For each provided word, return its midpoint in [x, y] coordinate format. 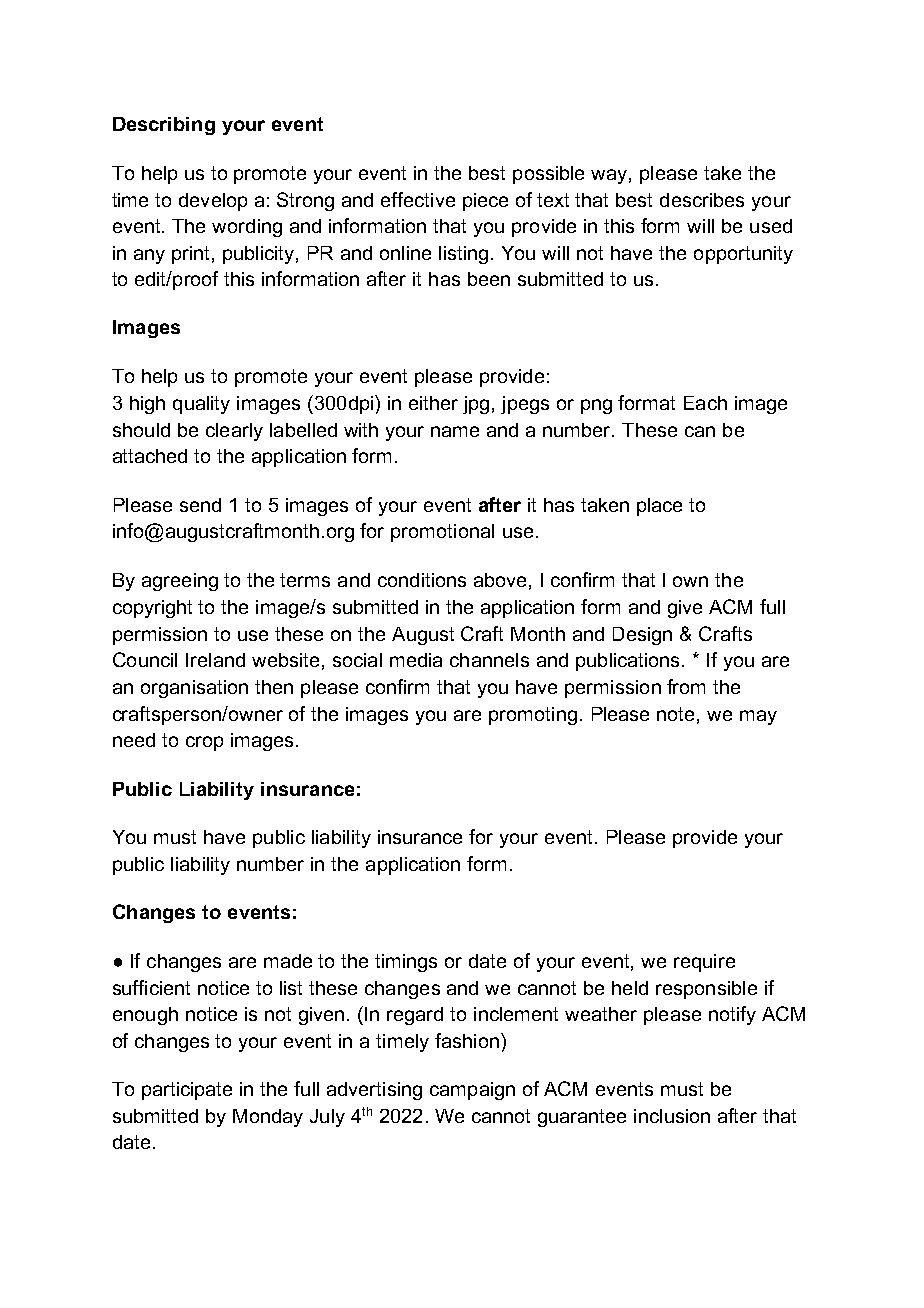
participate [187, 1091]
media [416, 660]
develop [213, 202]
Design [642, 636]
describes [702, 200]
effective [418, 199]
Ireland [215, 660]
